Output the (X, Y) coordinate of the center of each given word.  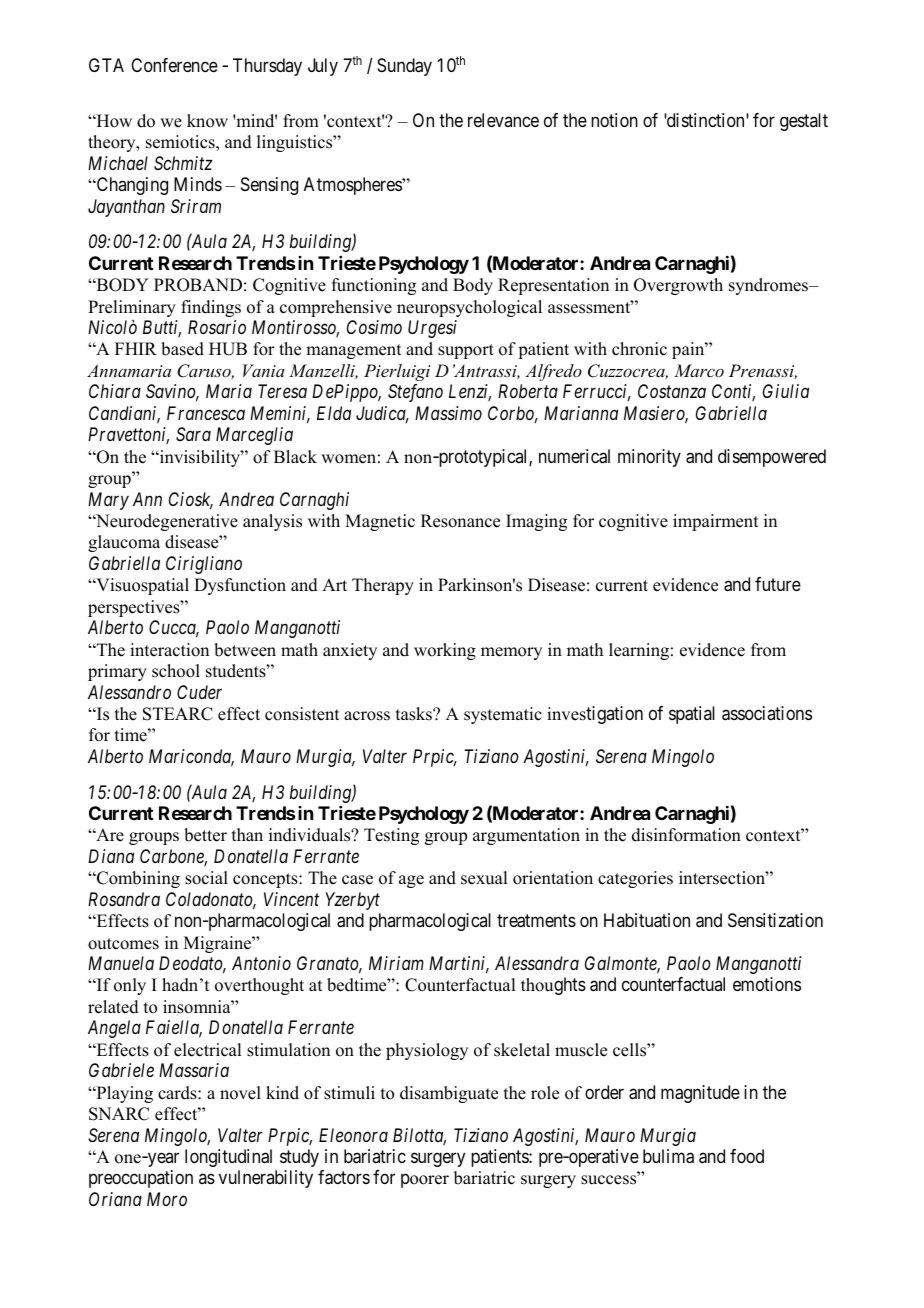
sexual (484, 878)
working (445, 651)
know (207, 121)
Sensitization (775, 920)
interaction (169, 650)
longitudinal (228, 1158)
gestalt (804, 122)
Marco (699, 370)
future (778, 584)
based (182, 349)
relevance (503, 120)
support (466, 351)
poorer (425, 1181)
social (206, 878)
